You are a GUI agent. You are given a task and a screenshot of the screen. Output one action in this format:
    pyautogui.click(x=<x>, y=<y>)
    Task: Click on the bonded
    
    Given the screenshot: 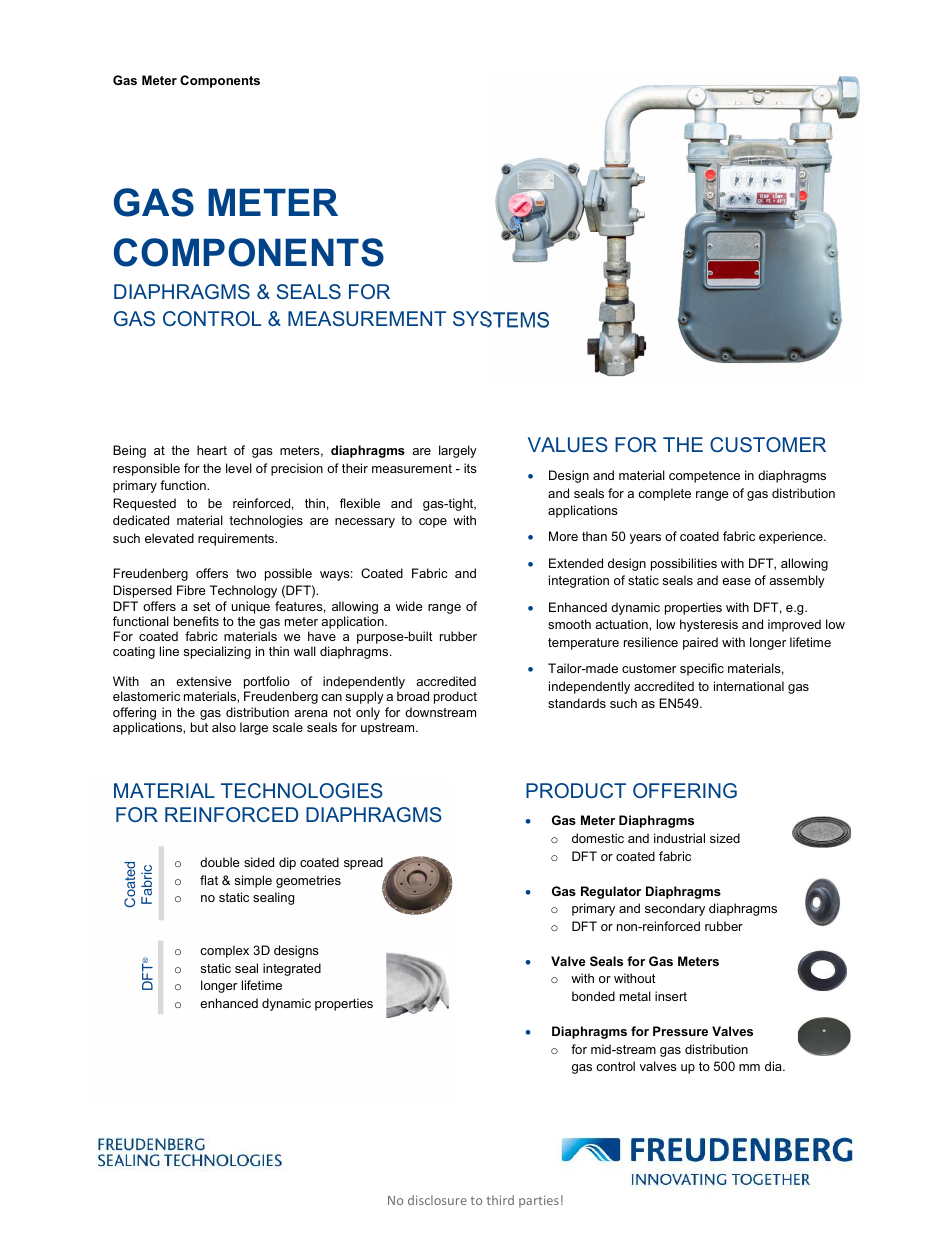 What is the action you would take?
    pyautogui.click(x=593, y=996)
